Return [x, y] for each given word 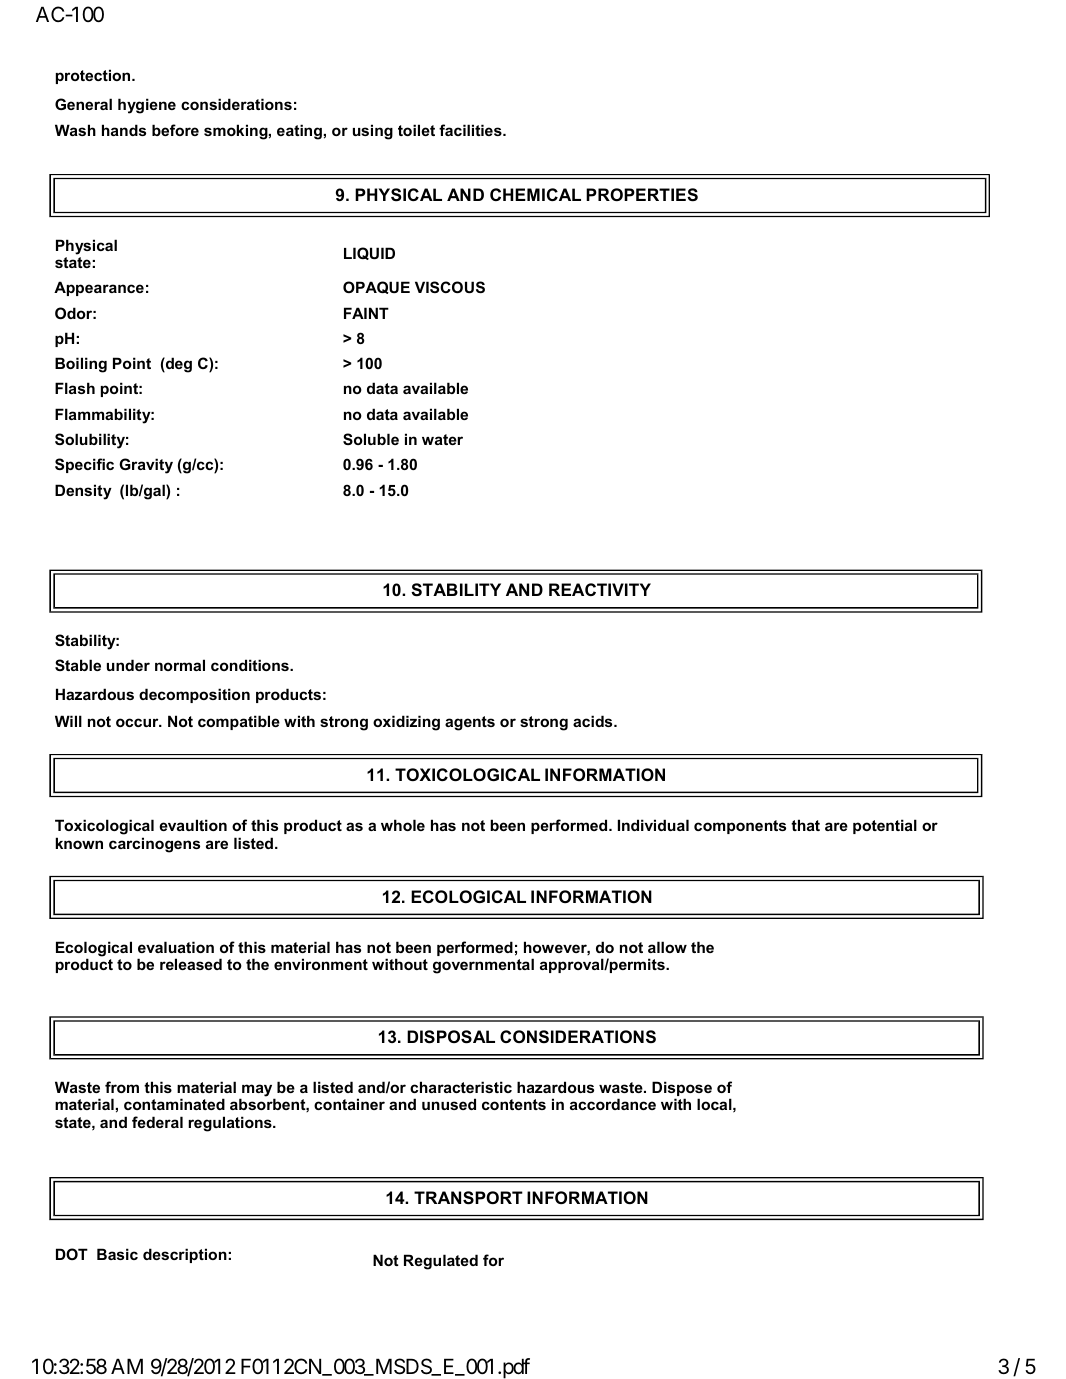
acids [594, 721]
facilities [471, 130]
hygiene [147, 106]
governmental [483, 966]
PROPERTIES [642, 195]
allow [667, 947]
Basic [117, 1254]
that [805, 825]
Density [83, 492]
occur [138, 722]
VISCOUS [450, 287]
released [191, 964]
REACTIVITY [600, 589]
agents [470, 723]
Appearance [99, 288]
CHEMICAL [535, 194]
